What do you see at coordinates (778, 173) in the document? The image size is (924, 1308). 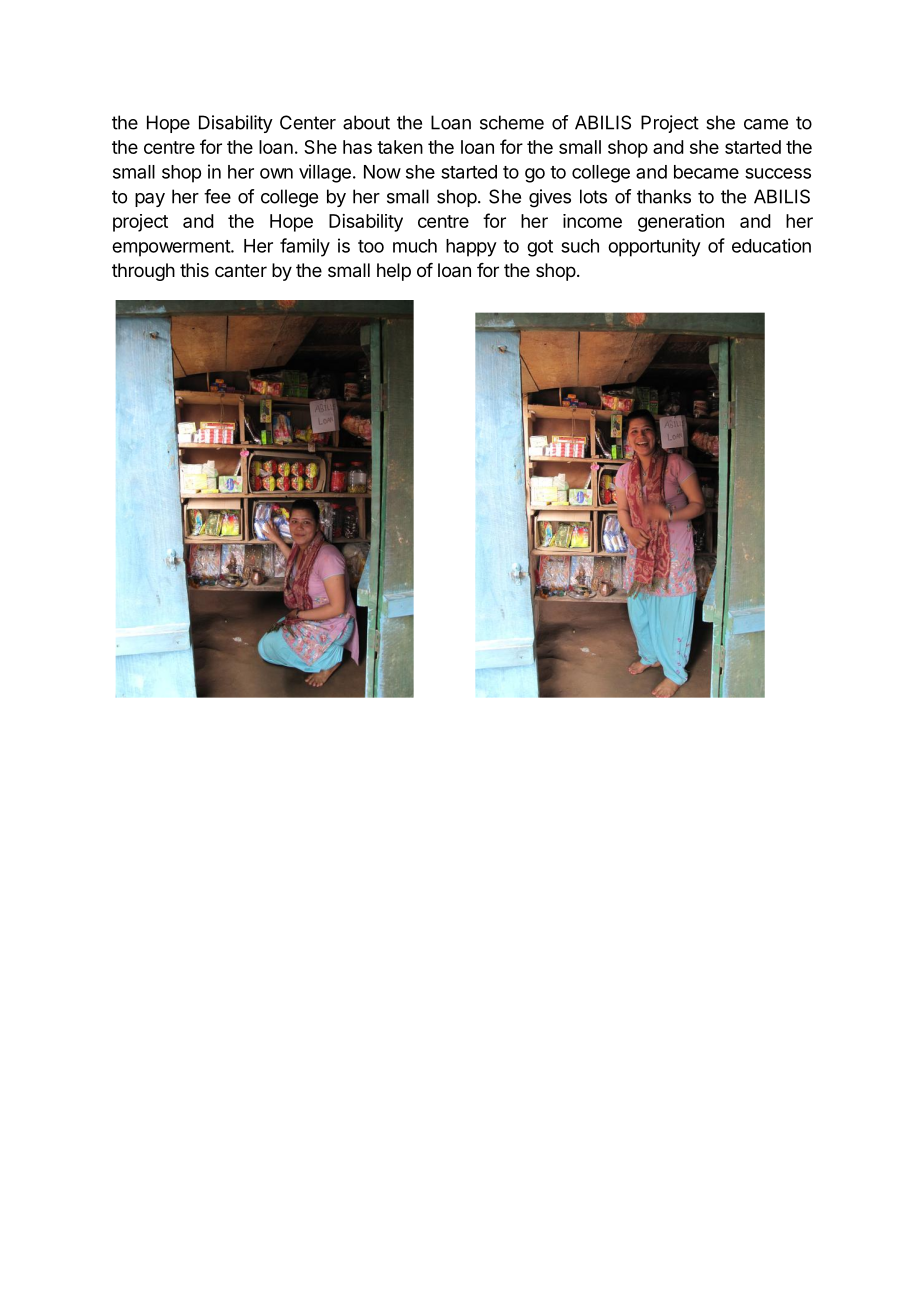 I see `success` at bounding box center [778, 173].
